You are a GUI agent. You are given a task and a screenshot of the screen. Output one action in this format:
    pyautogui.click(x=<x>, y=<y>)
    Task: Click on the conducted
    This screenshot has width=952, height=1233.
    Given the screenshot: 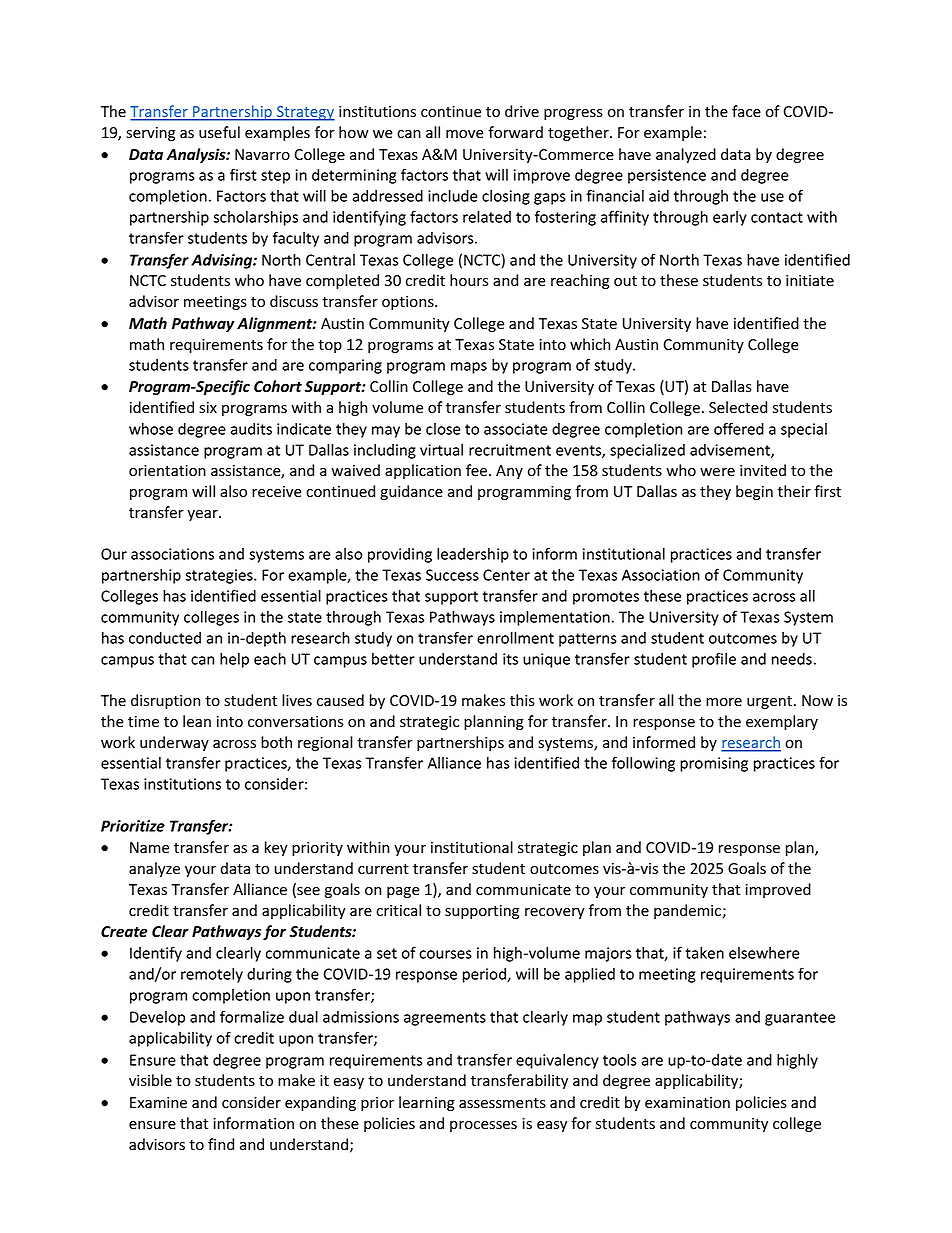 What is the action you would take?
    pyautogui.click(x=165, y=638)
